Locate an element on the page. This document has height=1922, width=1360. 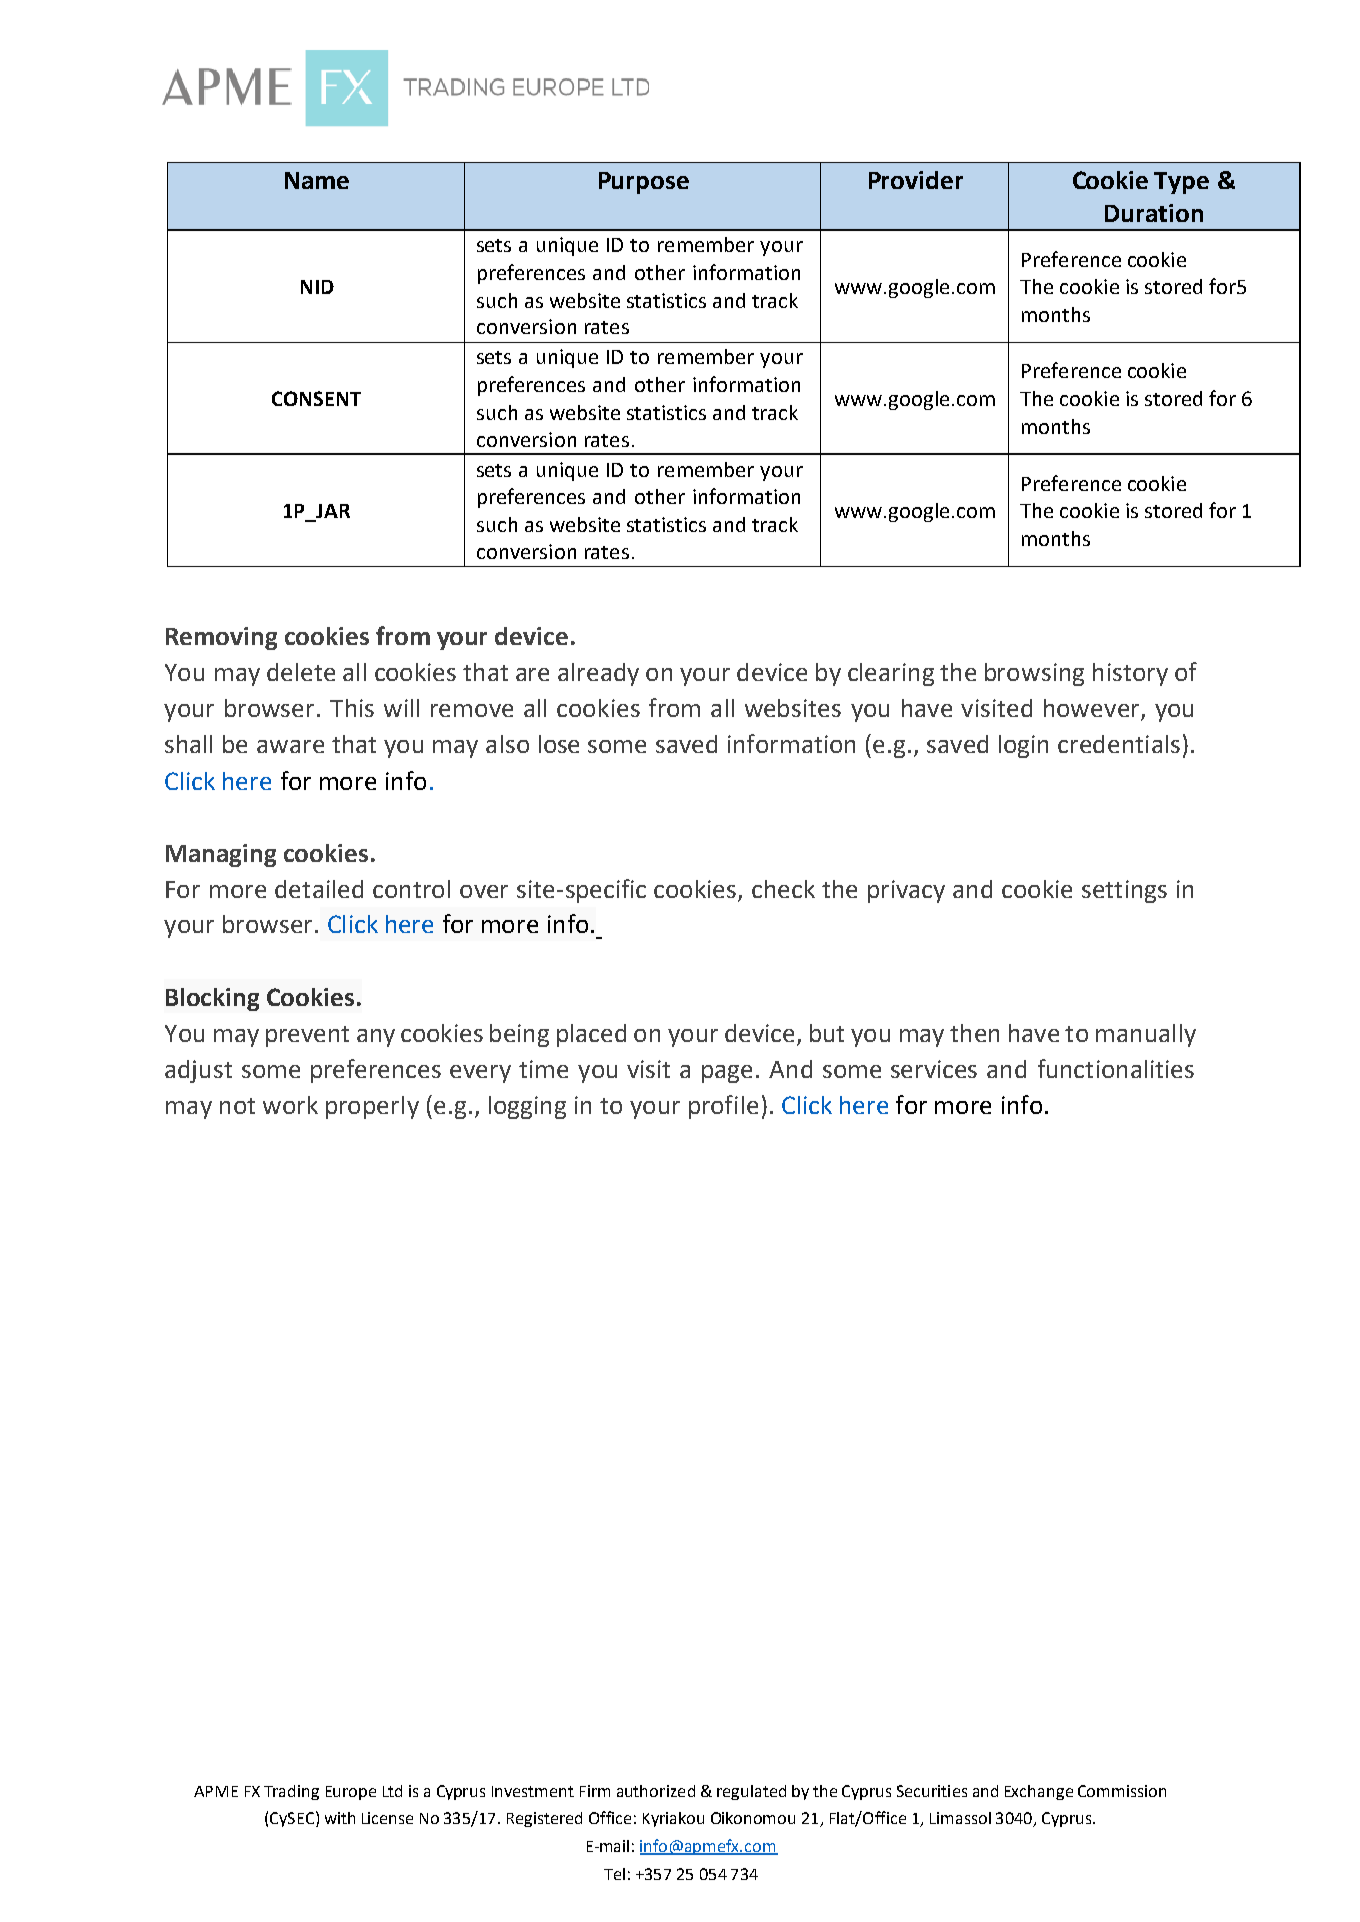
Name is located at coordinates (317, 180).
